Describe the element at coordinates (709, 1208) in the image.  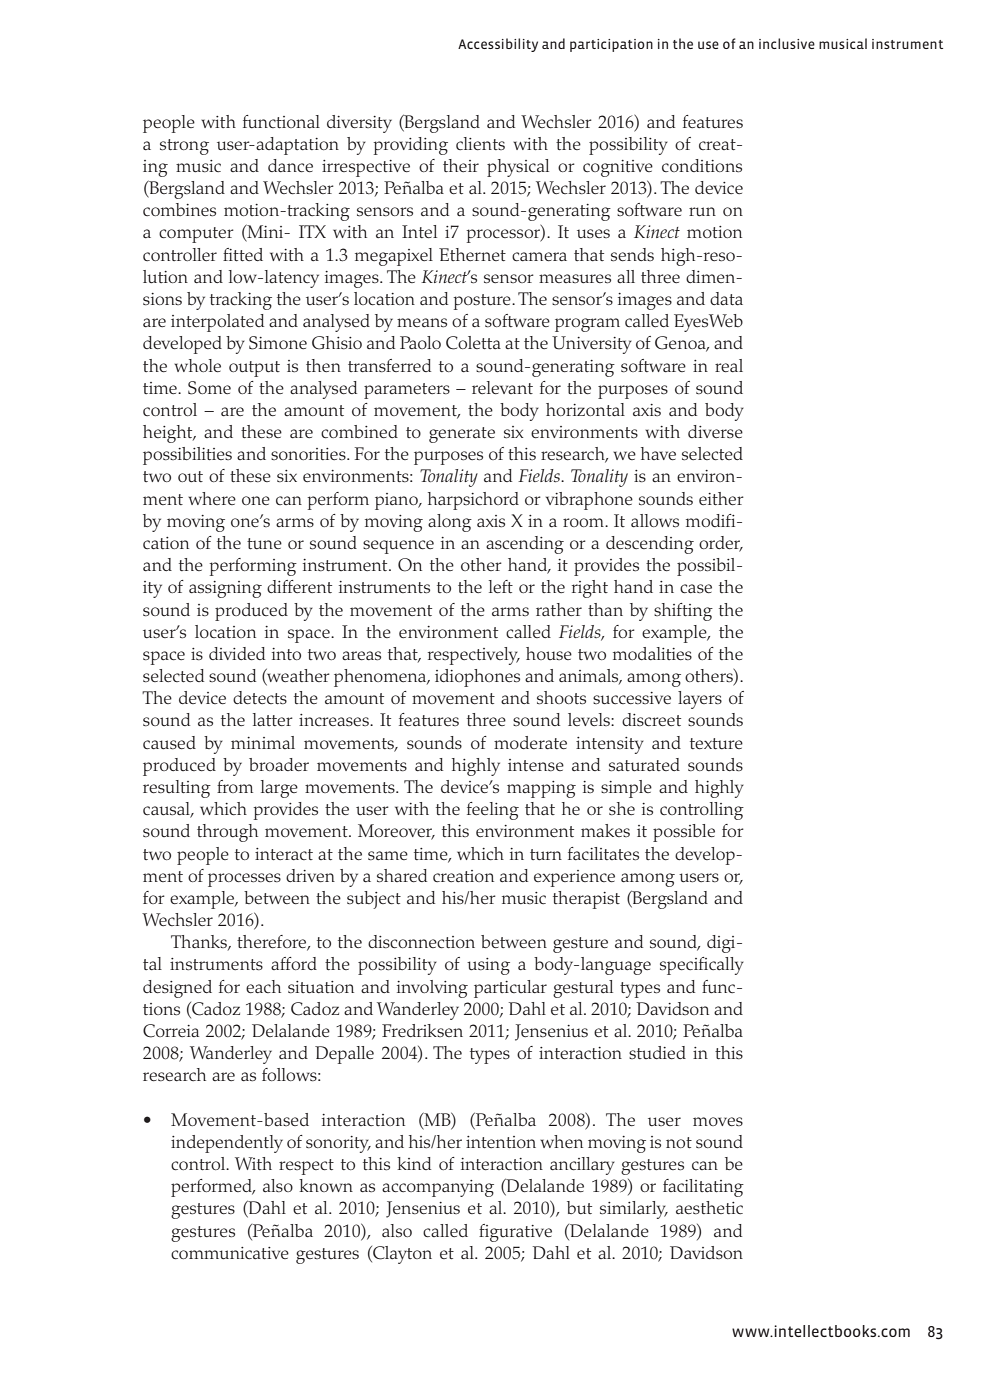
I see `aesthetic` at that location.
